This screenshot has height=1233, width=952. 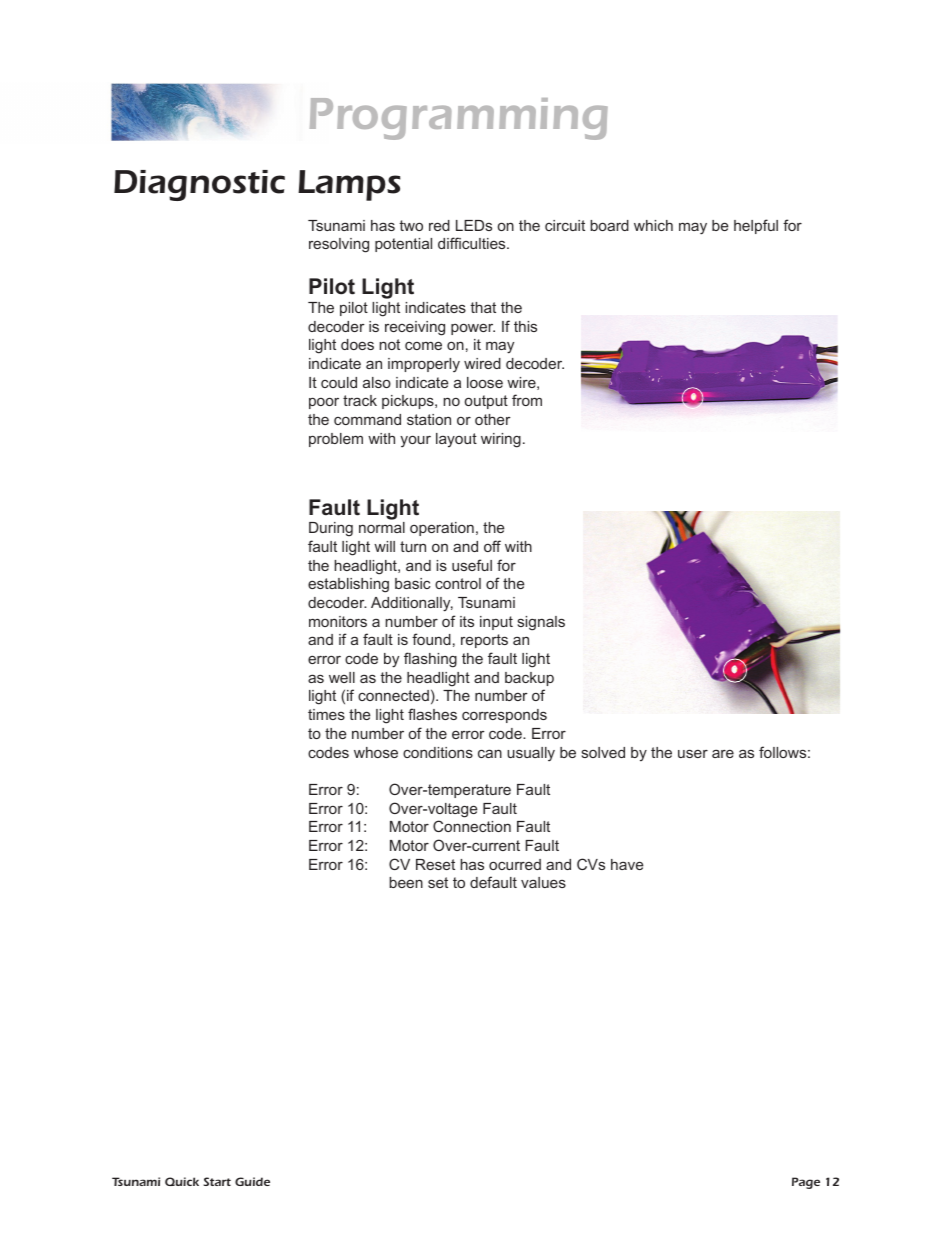 What do you see at coordinates (723, 753) in the screenshot?
I see `are` at bounding box center [723, 753].
